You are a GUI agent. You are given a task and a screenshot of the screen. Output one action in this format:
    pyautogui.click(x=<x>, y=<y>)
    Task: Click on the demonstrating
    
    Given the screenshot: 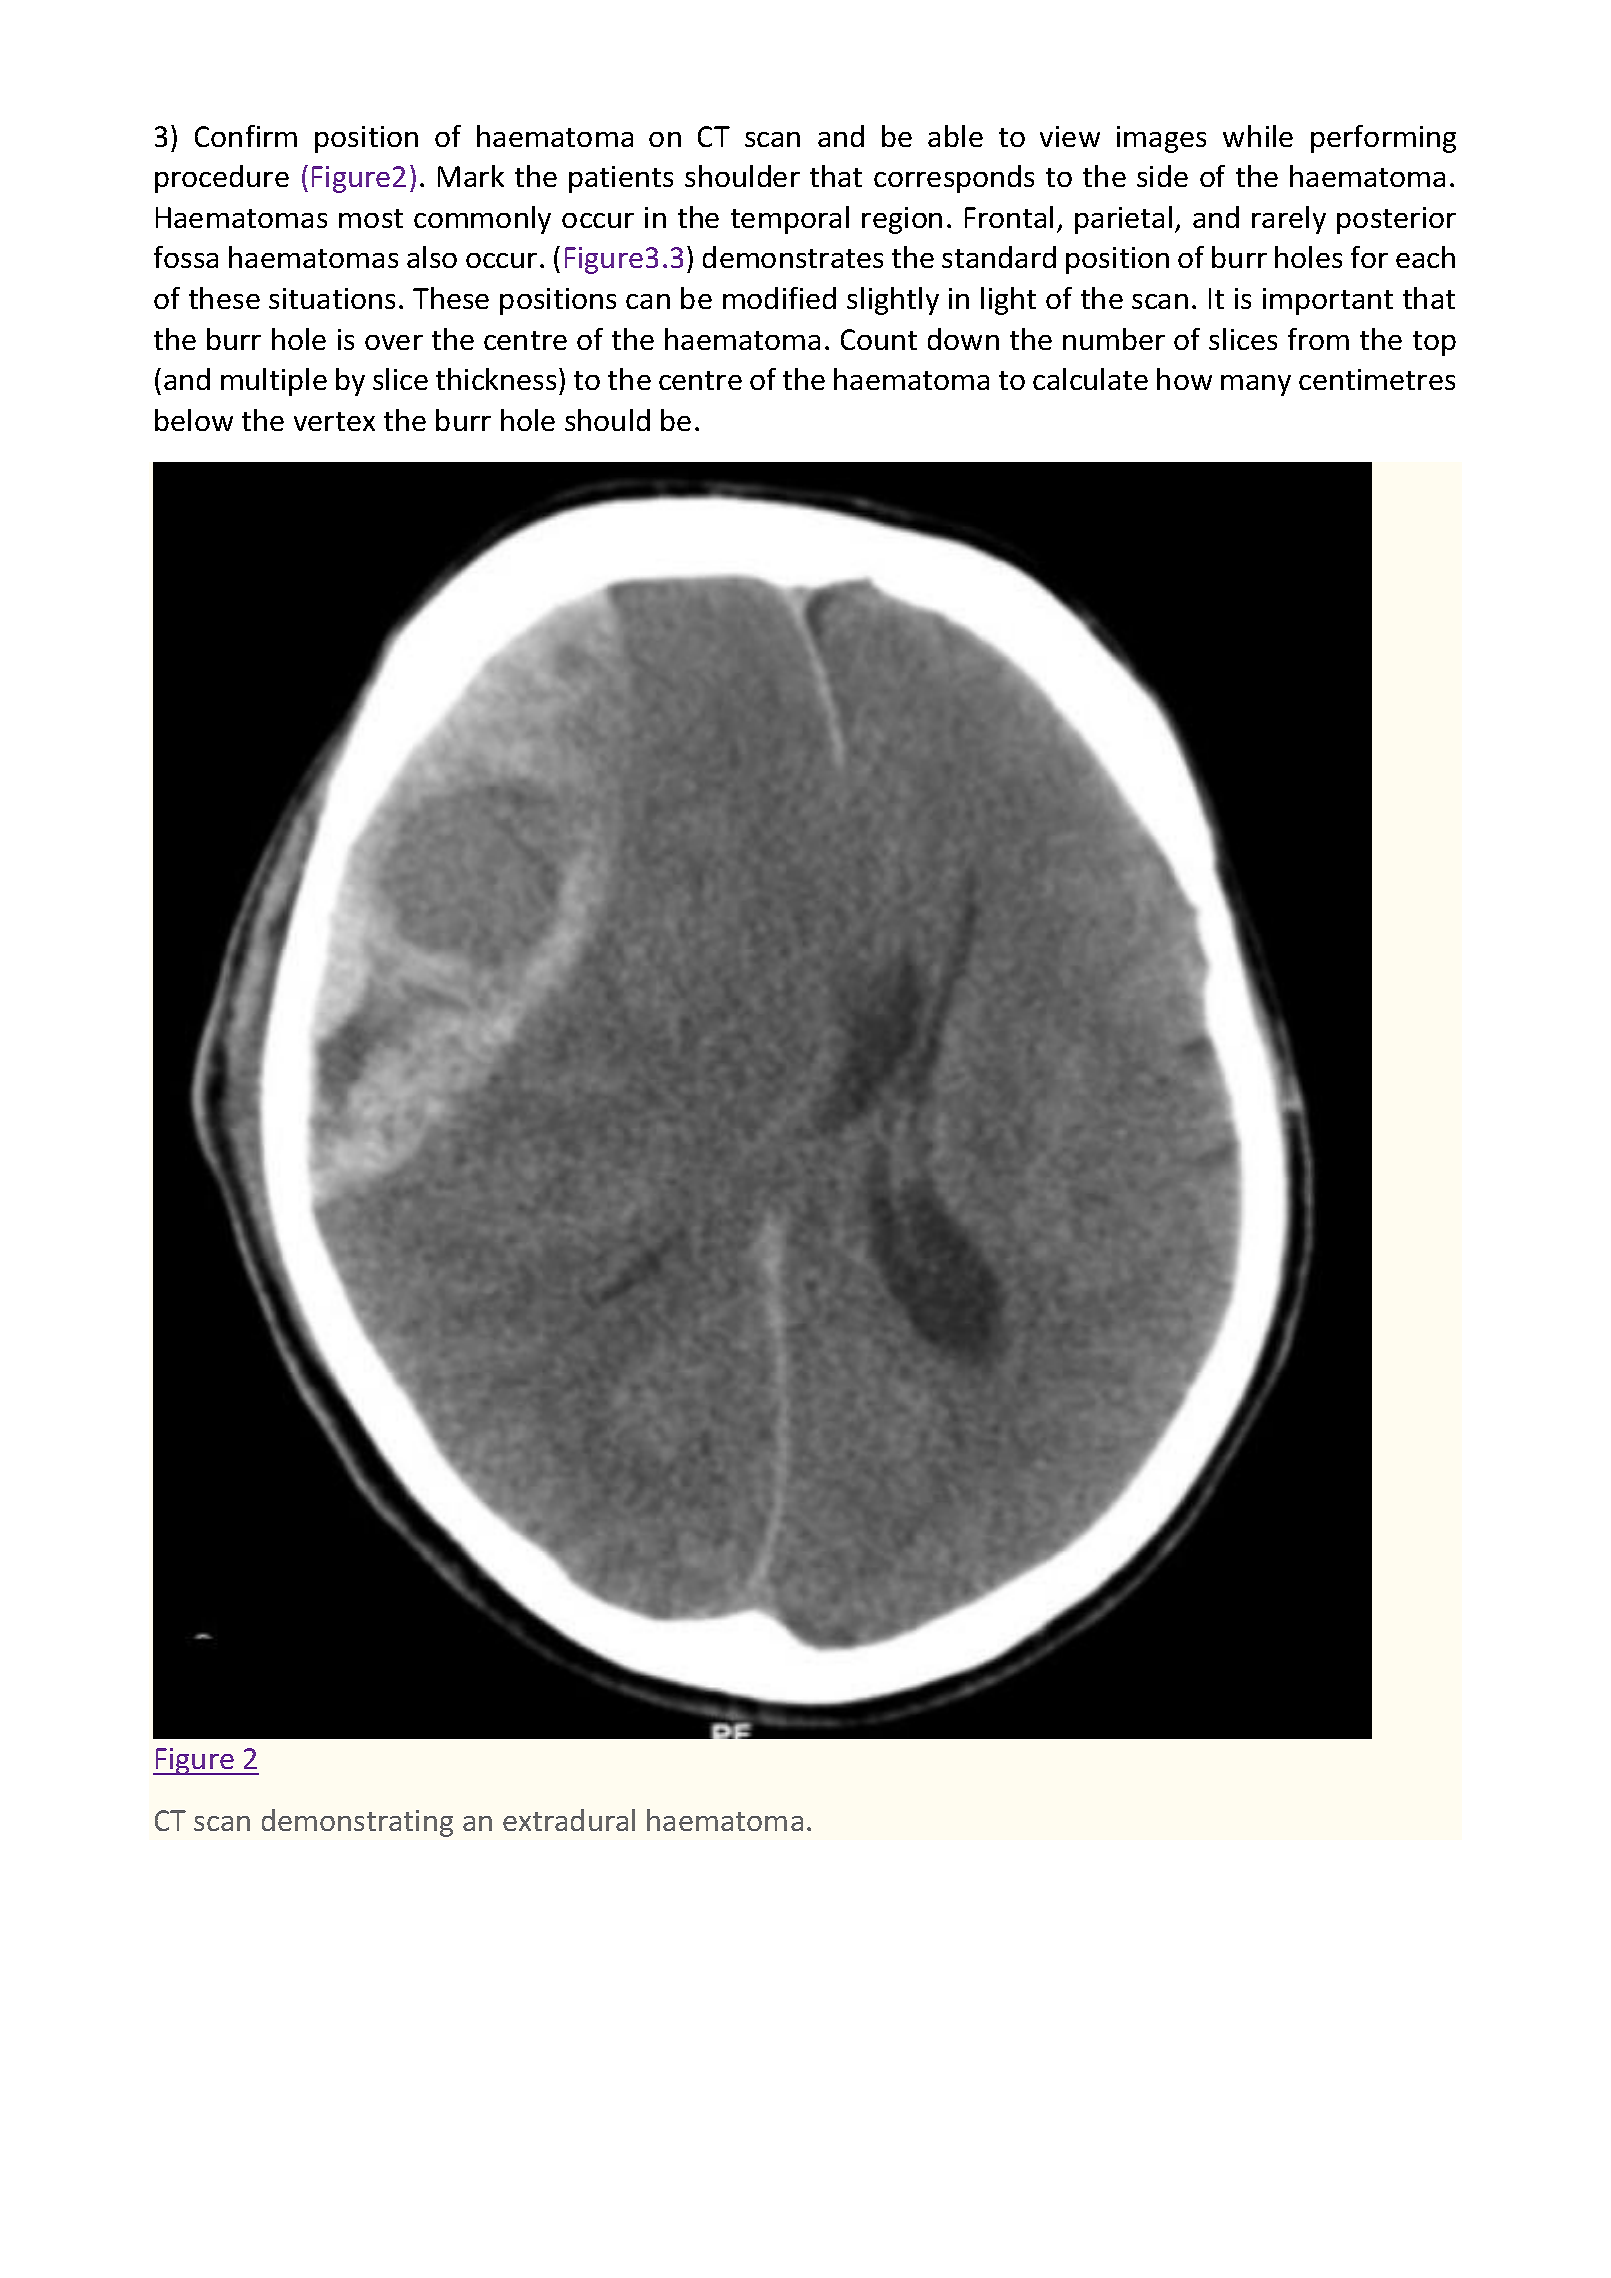 What is the action you would take?
    pyautogui.click(x=357, y=1823)
